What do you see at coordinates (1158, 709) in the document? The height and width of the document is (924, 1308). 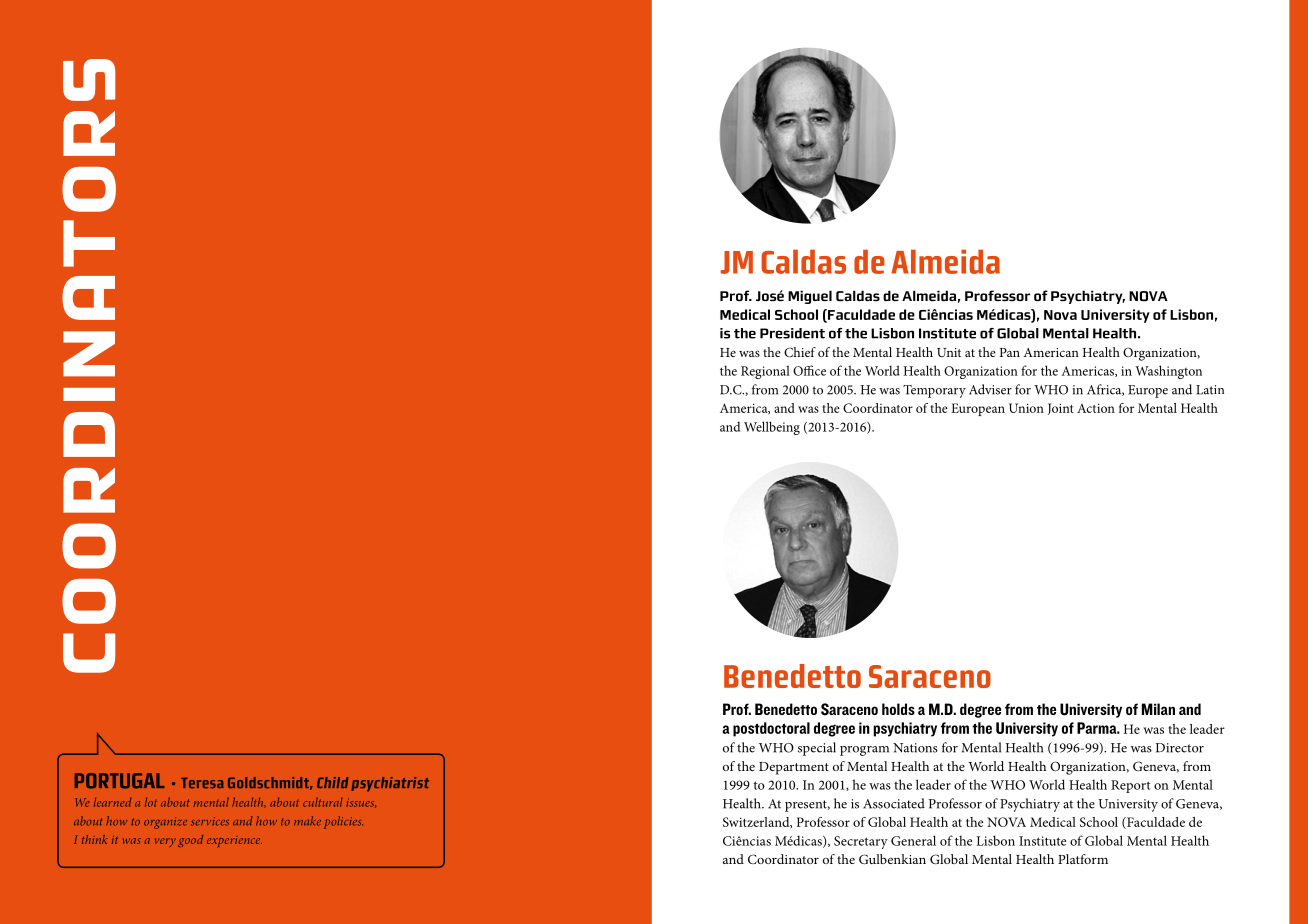 I see `Milan` at bounding box center [1158, 709].
